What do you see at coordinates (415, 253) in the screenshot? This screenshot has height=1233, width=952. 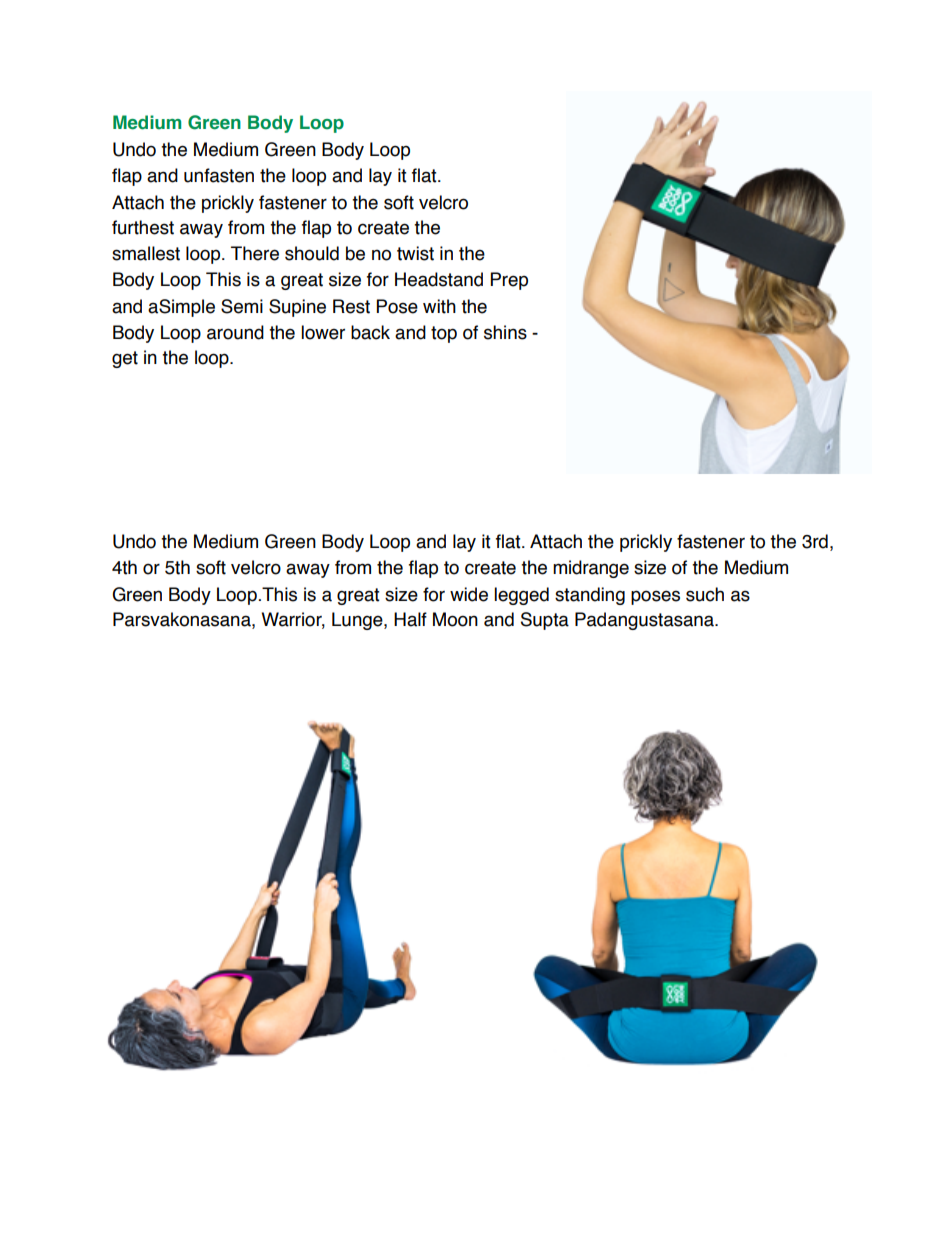 I see `twist` at bounding box center [415, 253].
